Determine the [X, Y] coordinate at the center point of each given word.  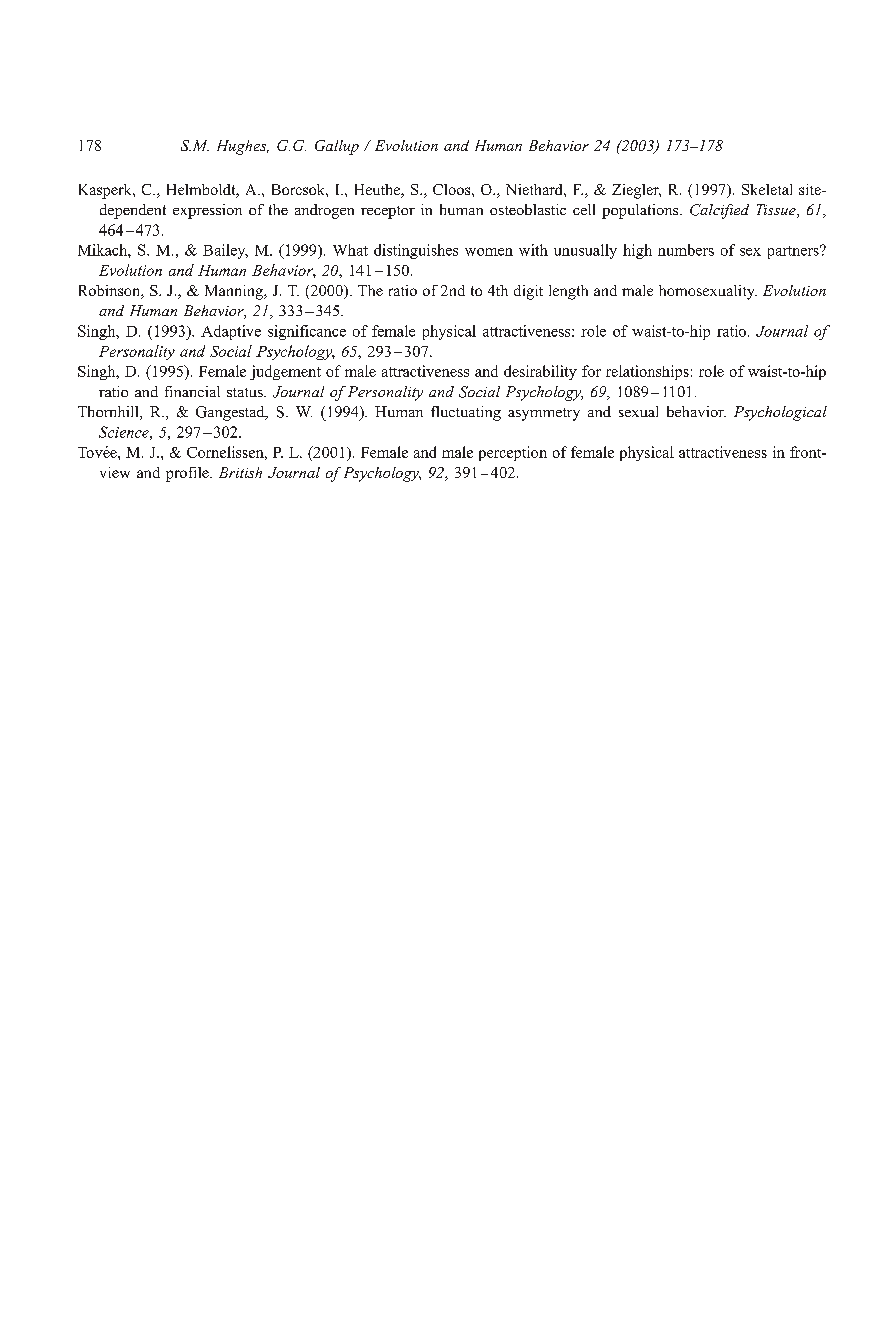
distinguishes [416, 251]
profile [188, 474]
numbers [686, 250]
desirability [540, 372]
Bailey [225, 251]
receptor [388, 212]
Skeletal [767, 189]
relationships [647, 372]
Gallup [337, 147]
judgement [285, 372]
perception [513, 453]
